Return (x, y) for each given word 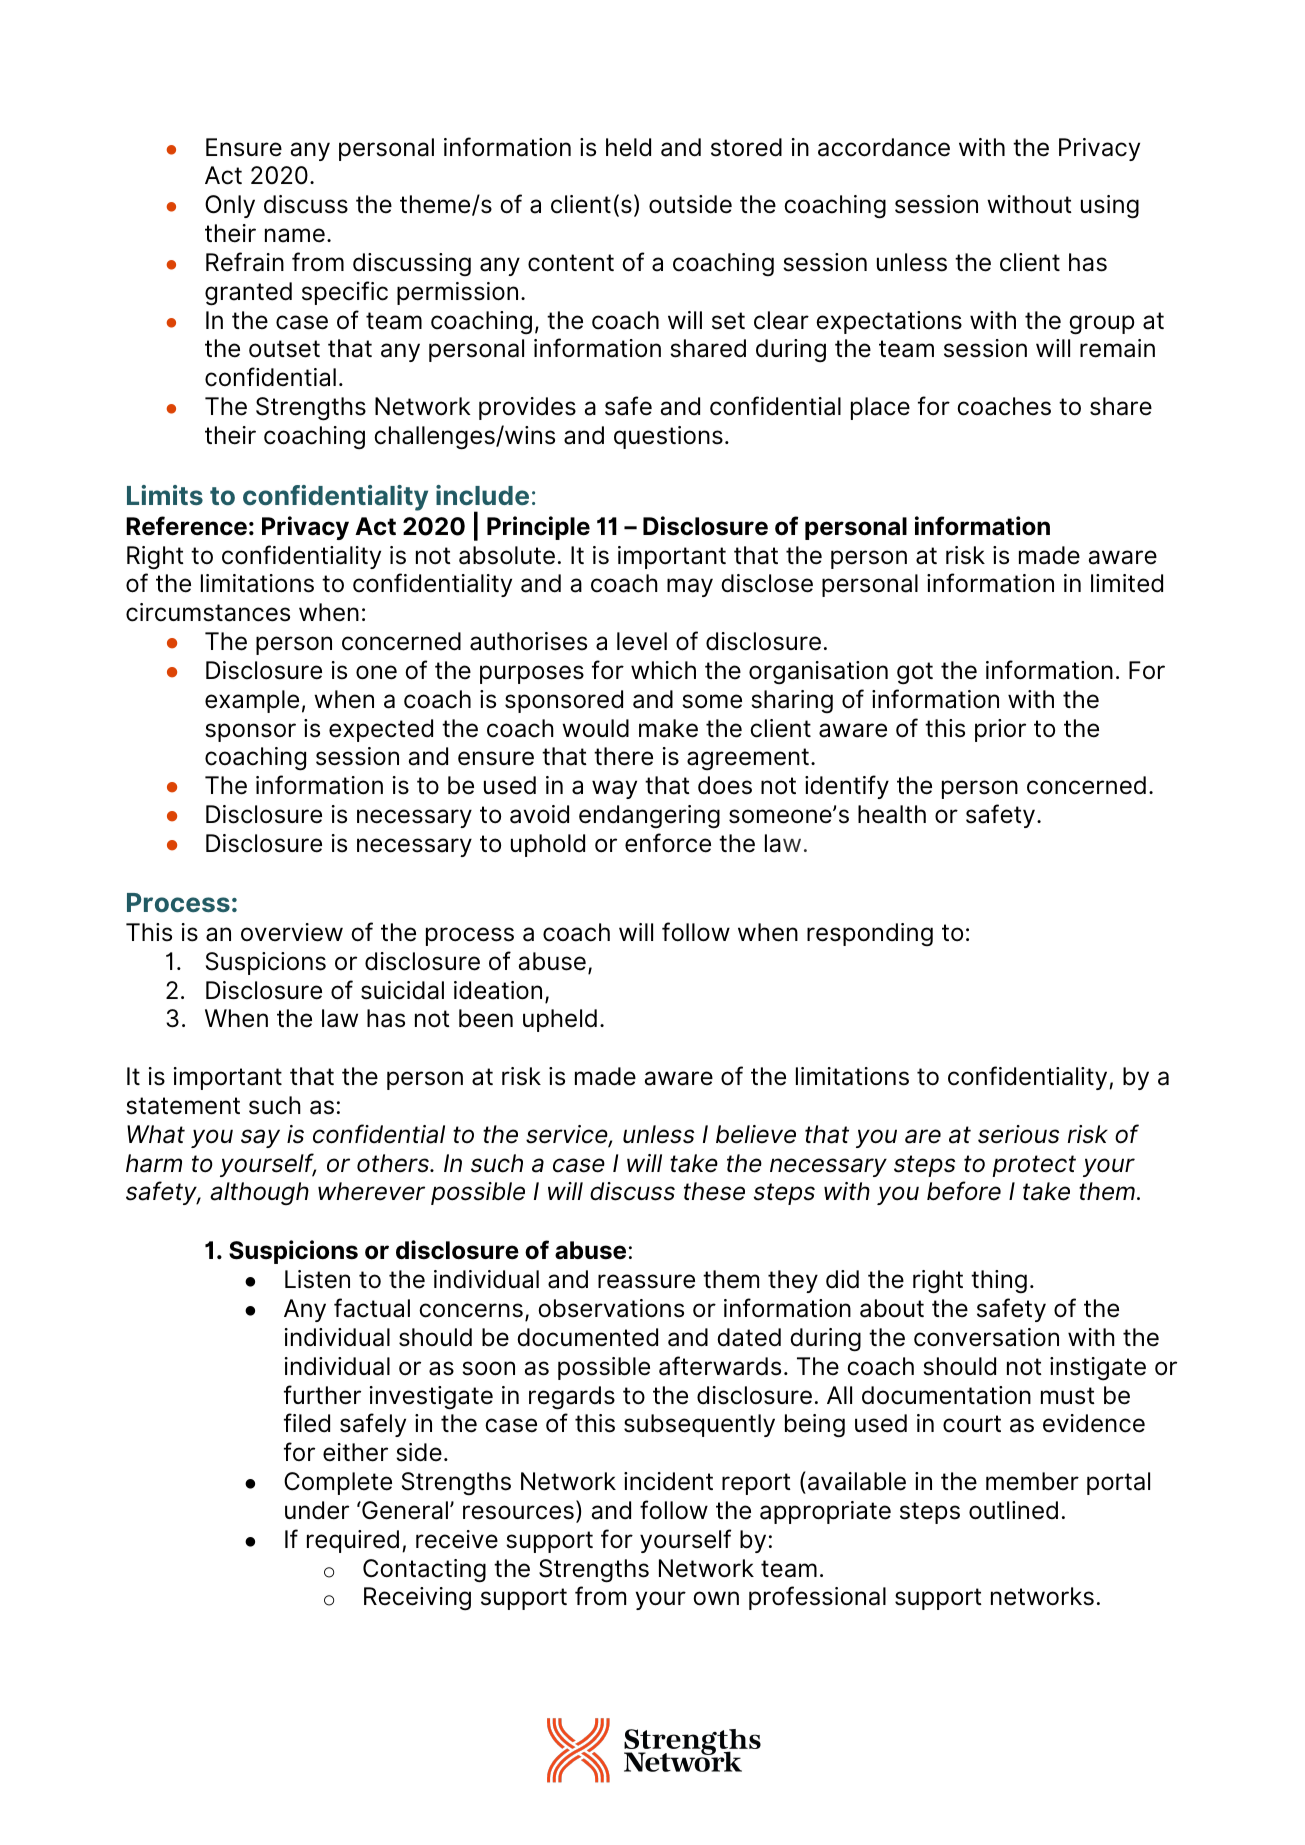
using (1110, 207)
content (571, 263)
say (260, 1138)
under (317, 1510)
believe (756, 1134)
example (252, 701)
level (642, 641)
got (915, 673)
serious (1018, 1134)
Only (230, 206)
